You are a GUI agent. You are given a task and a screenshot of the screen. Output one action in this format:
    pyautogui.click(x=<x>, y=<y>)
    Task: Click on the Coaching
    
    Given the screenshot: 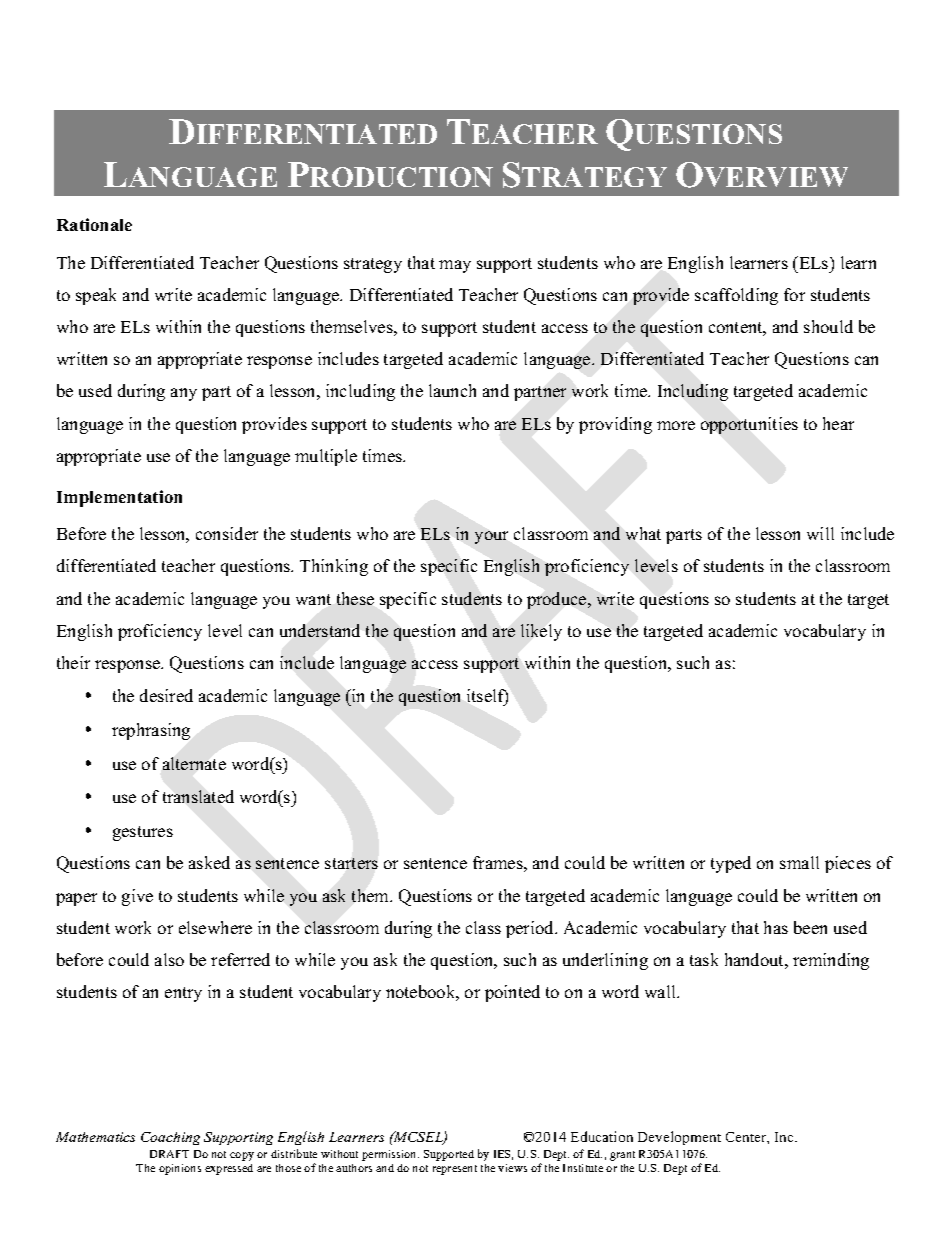 What is the action you would take?
    pyautogui.click(x=170, y=1138)
